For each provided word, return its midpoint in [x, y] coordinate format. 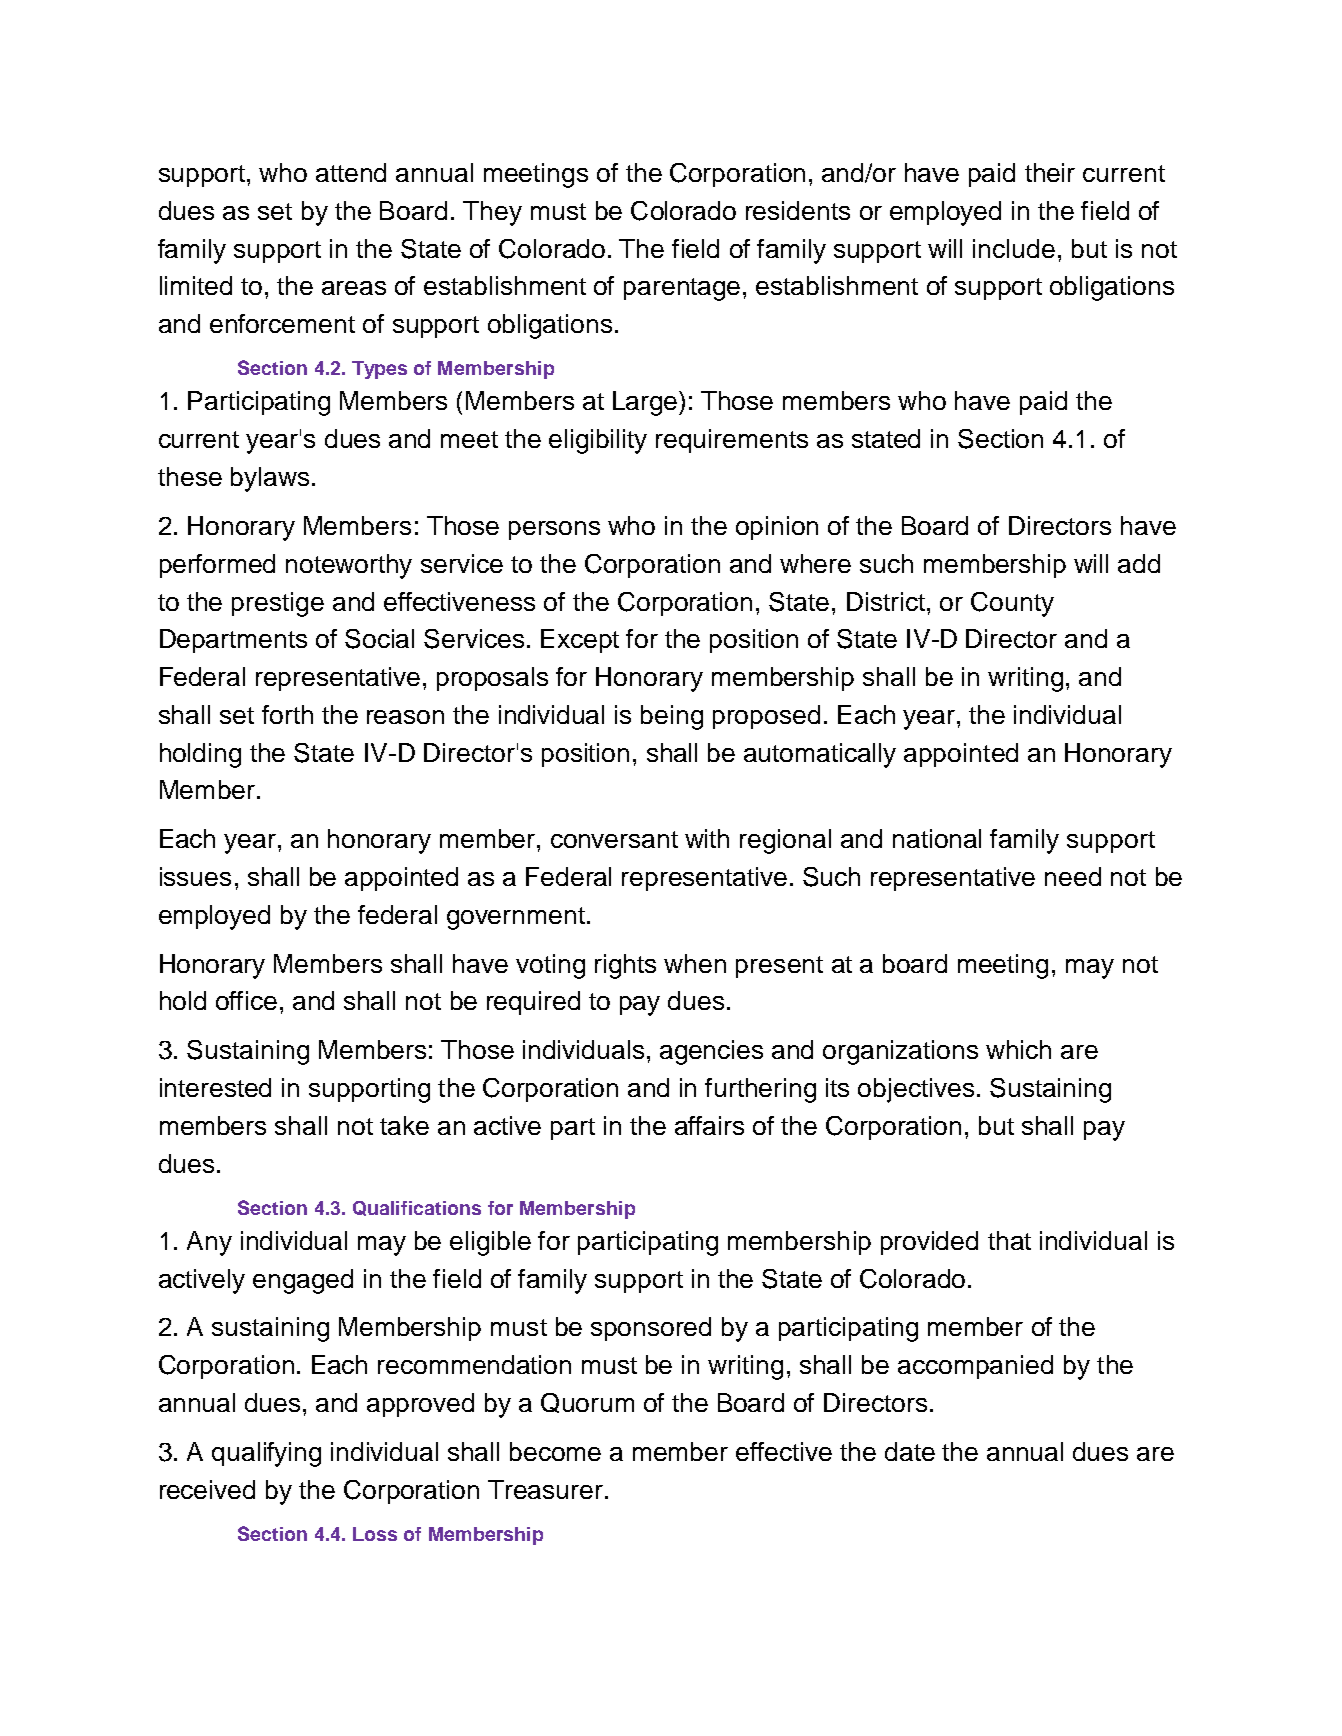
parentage [682, 289]
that [1009, 1240]
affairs [709, 1125]
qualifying [266, 1454]
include [1014, 248]
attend [351, 172]
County [1012, 604]
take [404, 1125]
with [707, 838]
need [1073, 876]
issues [195, 876]
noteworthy [349, 566]
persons [554, 530]
